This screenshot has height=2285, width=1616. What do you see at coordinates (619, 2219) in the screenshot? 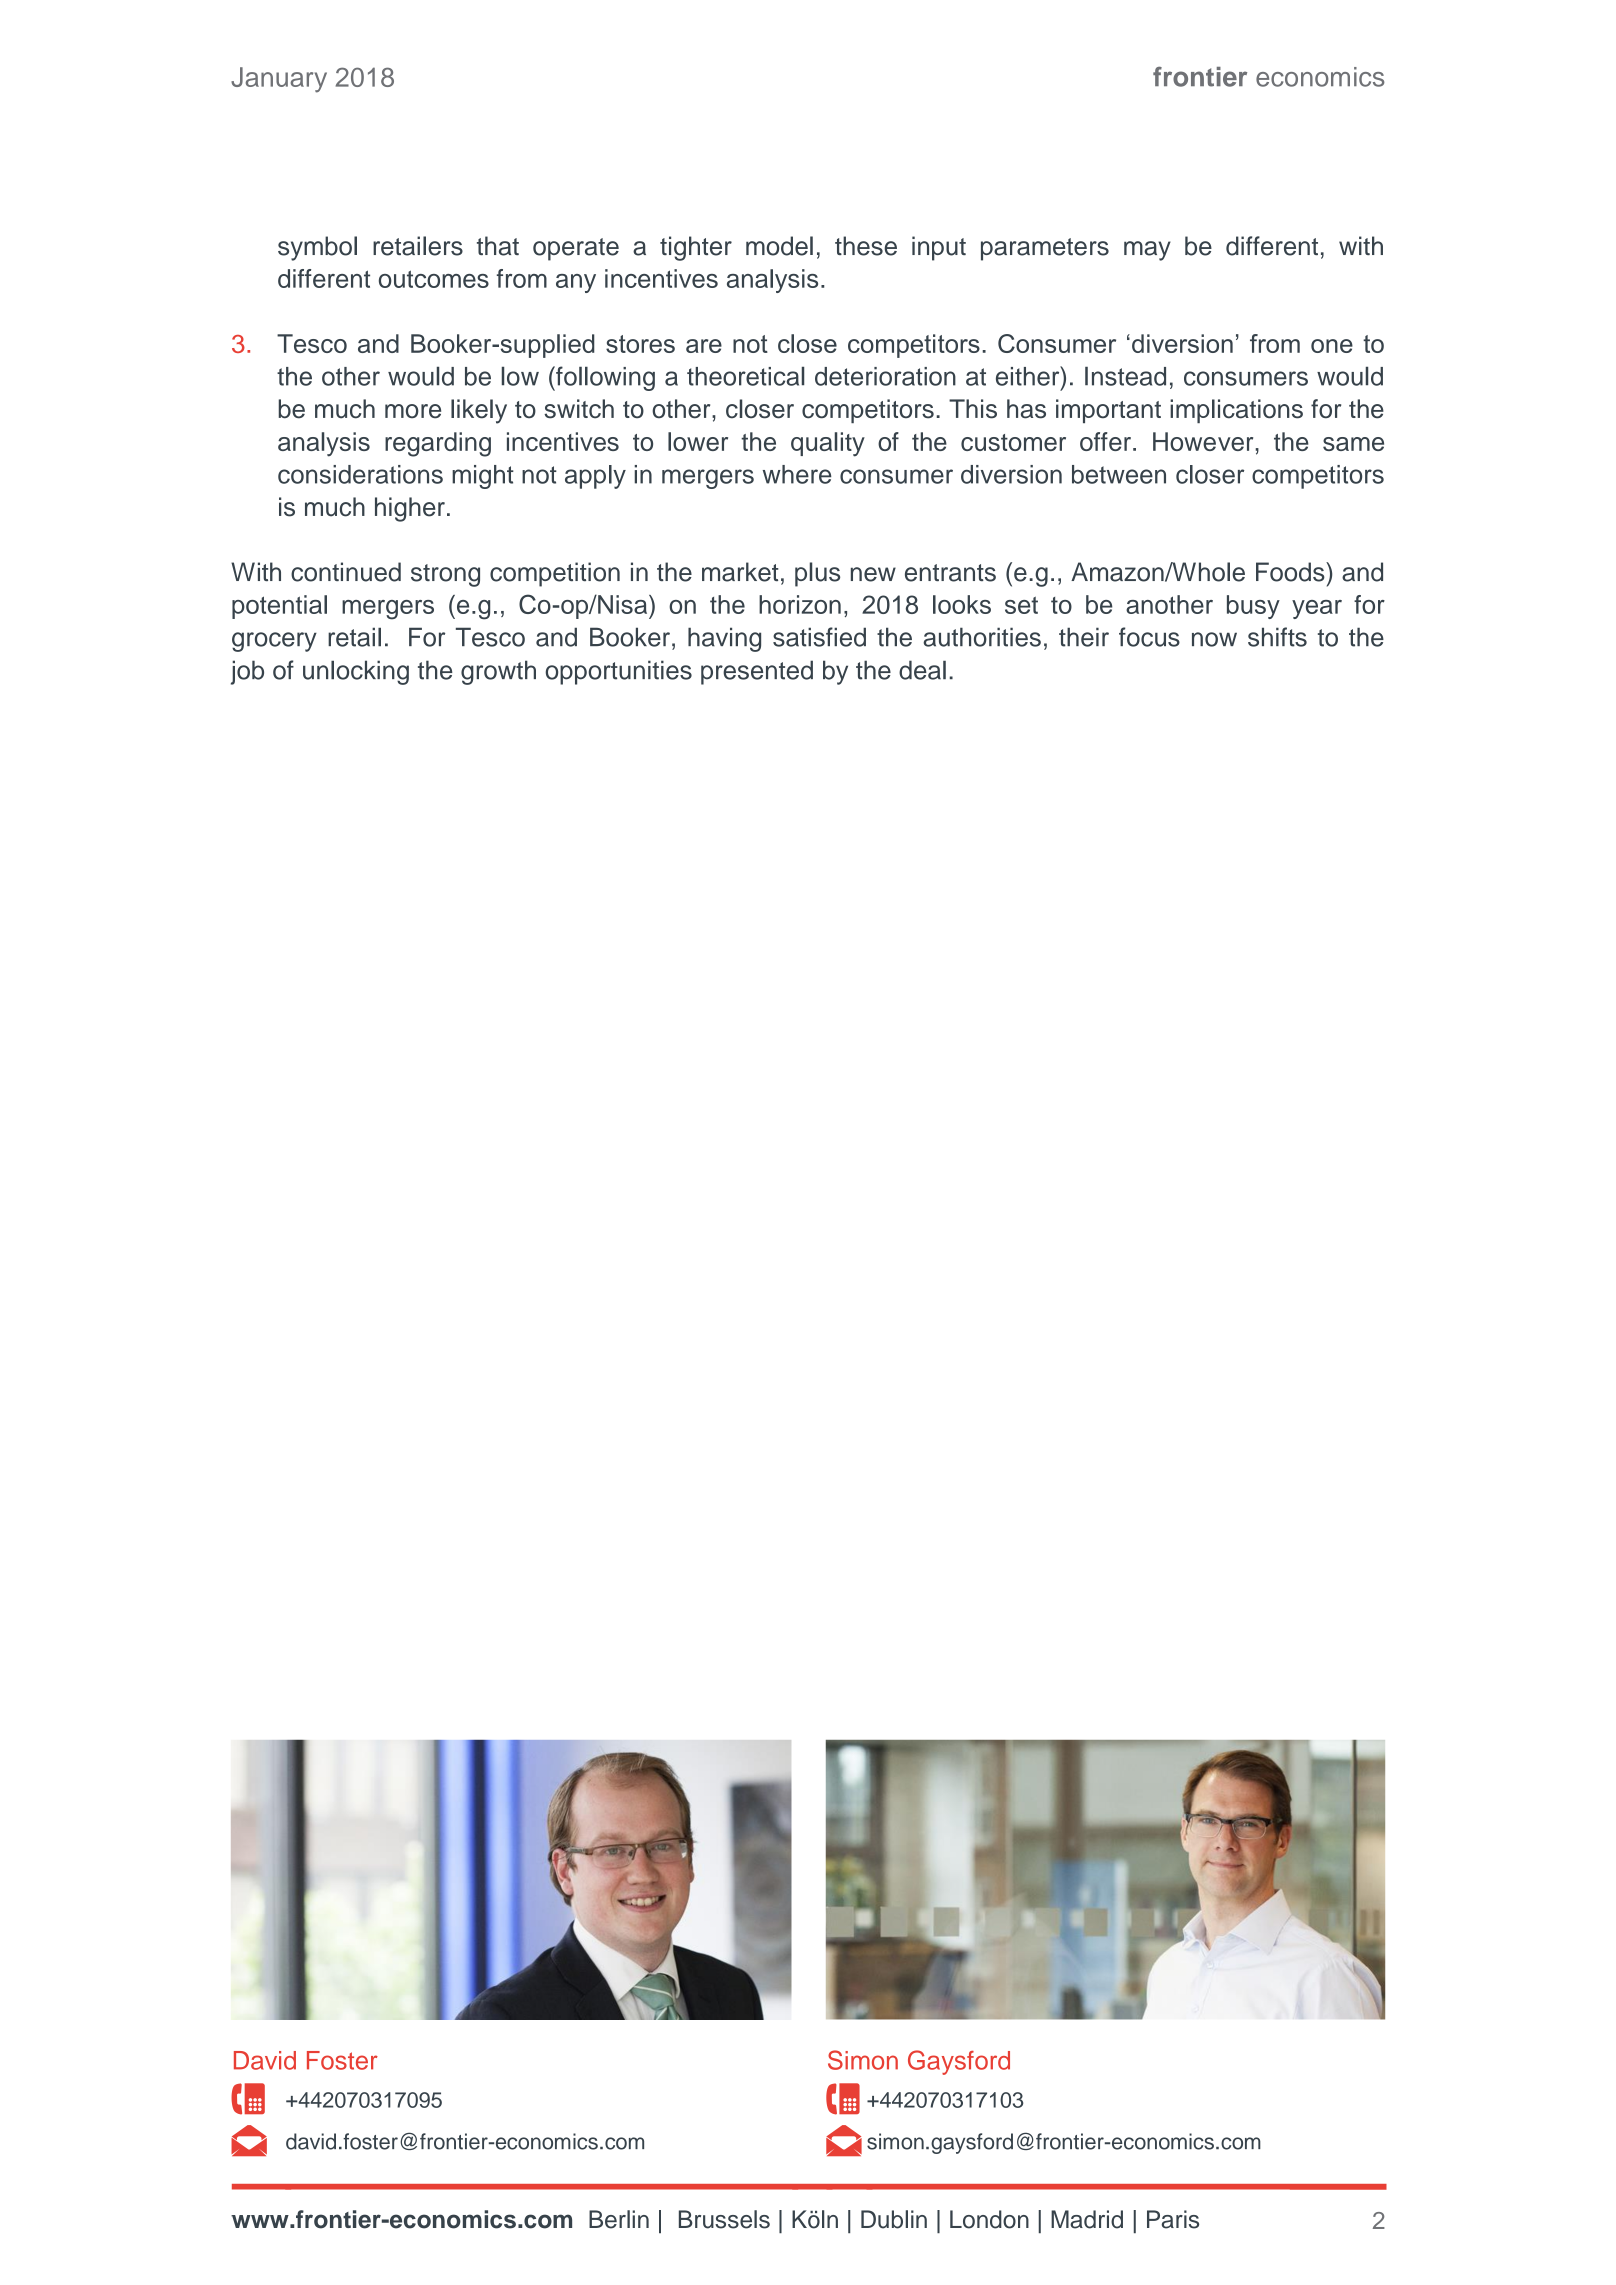
I see `Berlin` at bounding box center [619, 2219].
